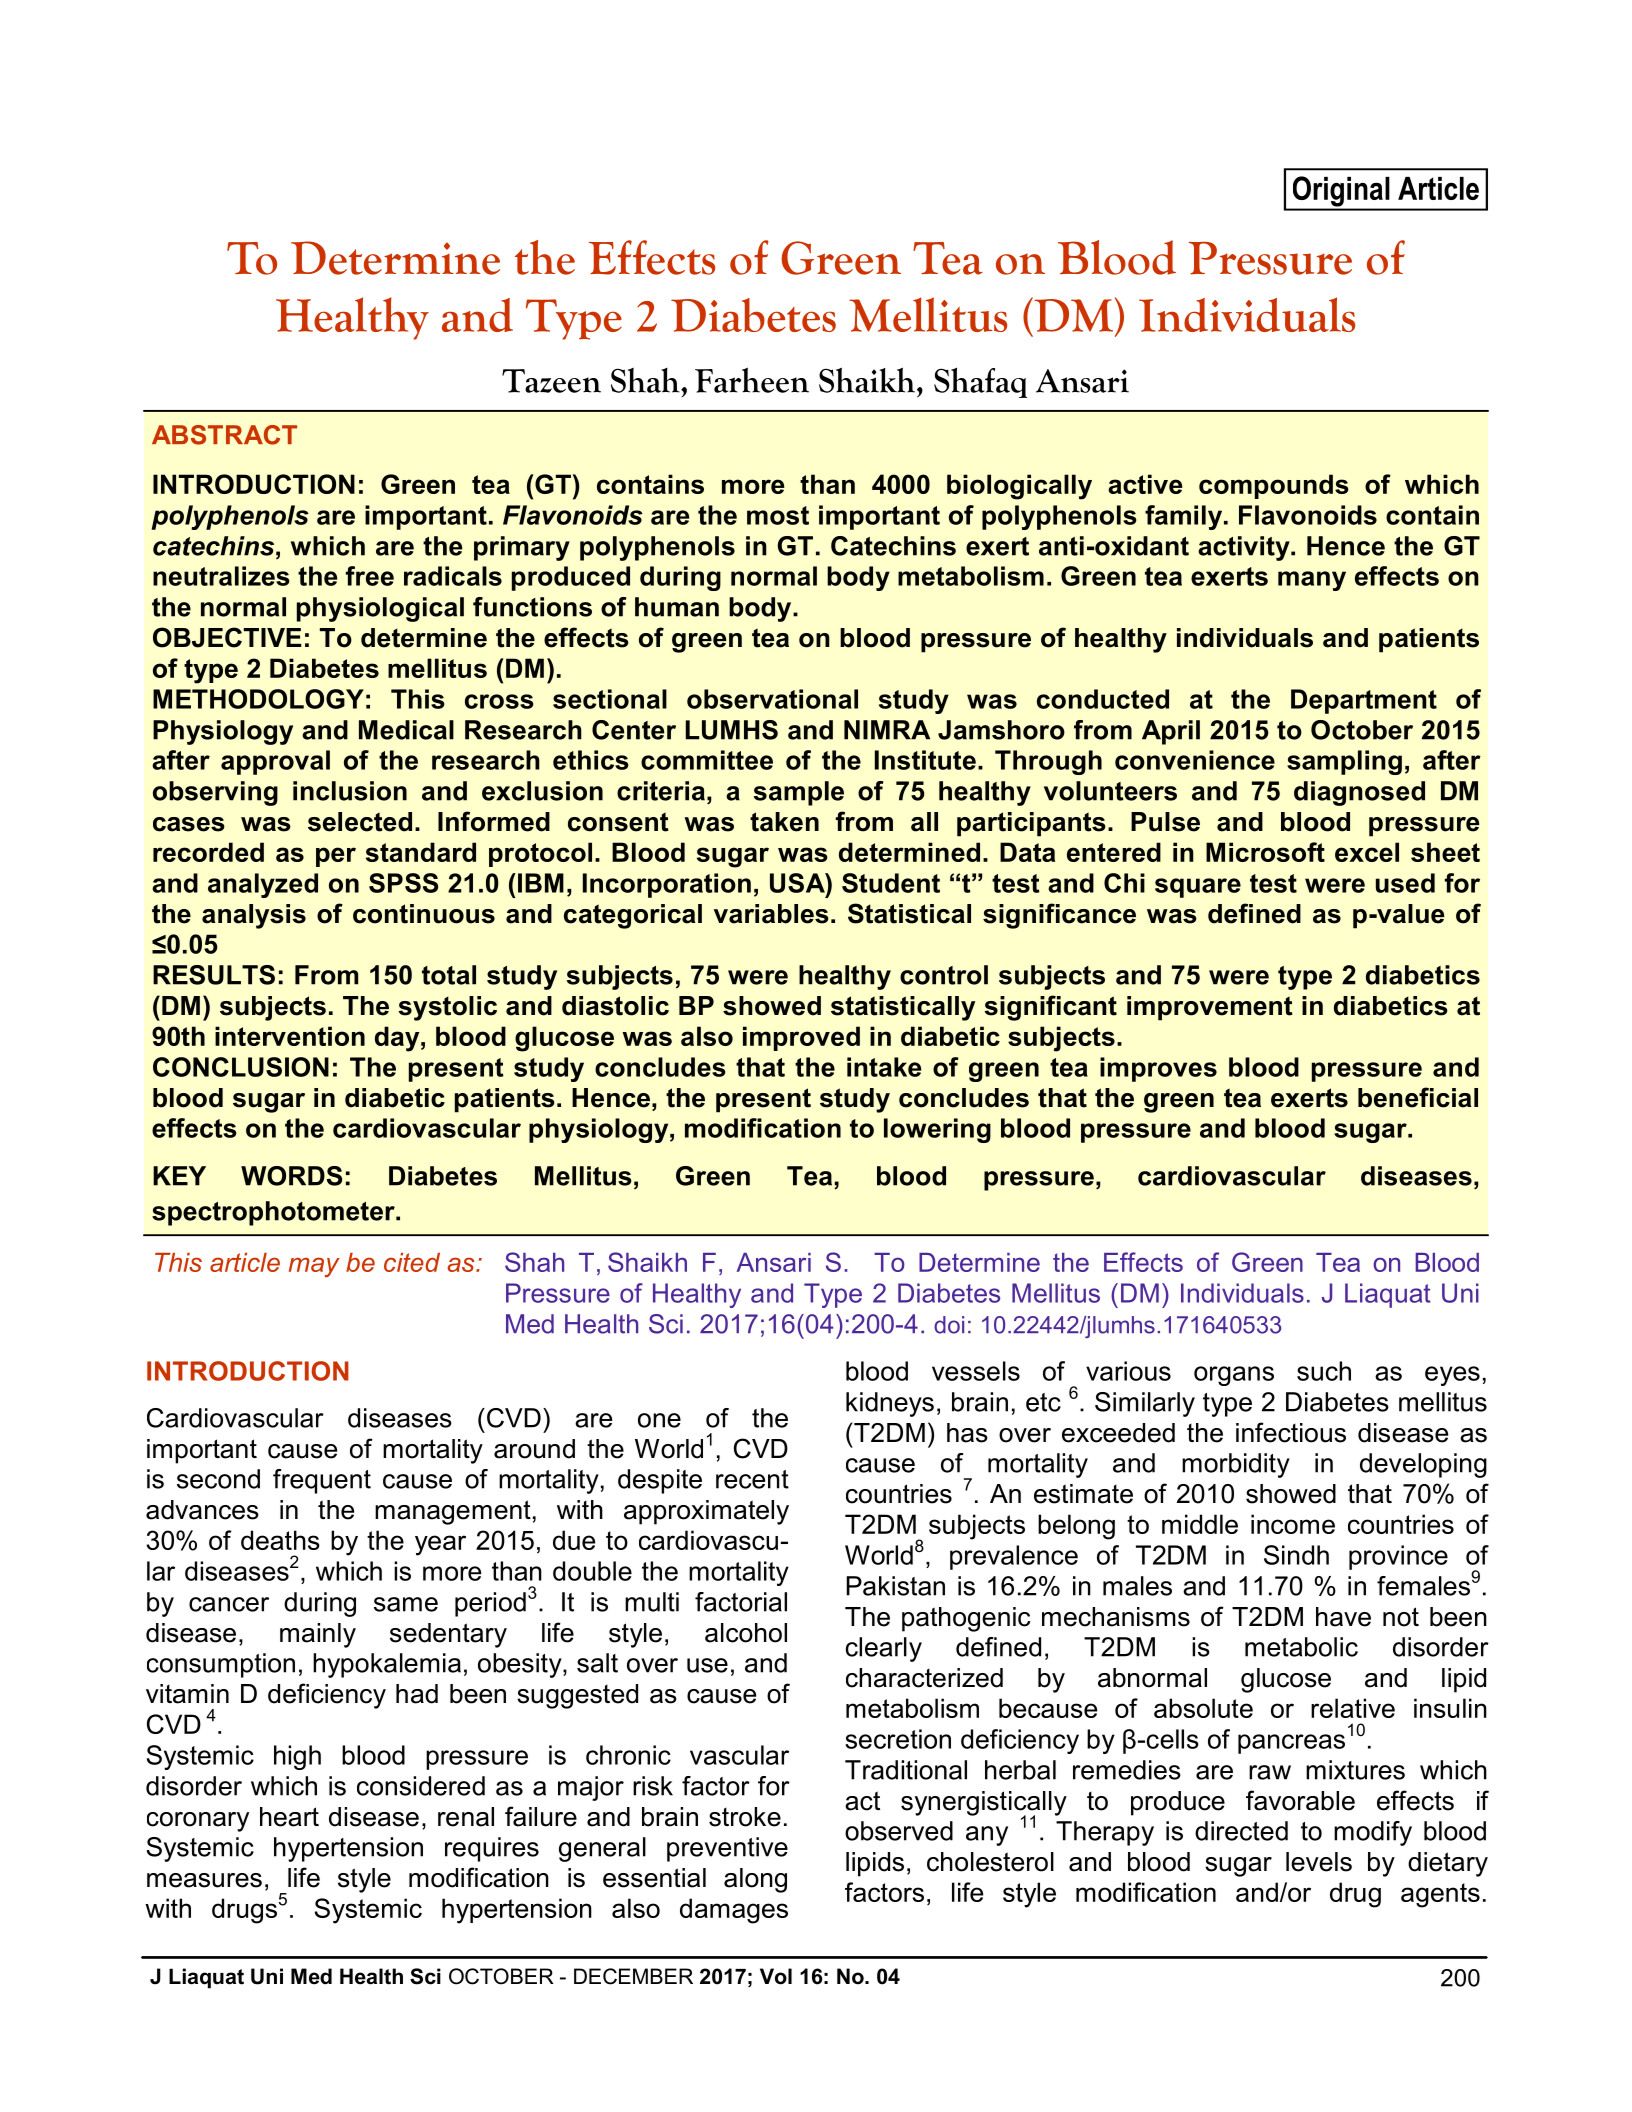 The width and height of the image is (1632, 2112). What do you see at coordinates (322, 1481) in the image?
I see `frequent` at bounding box center [322, 1481].
